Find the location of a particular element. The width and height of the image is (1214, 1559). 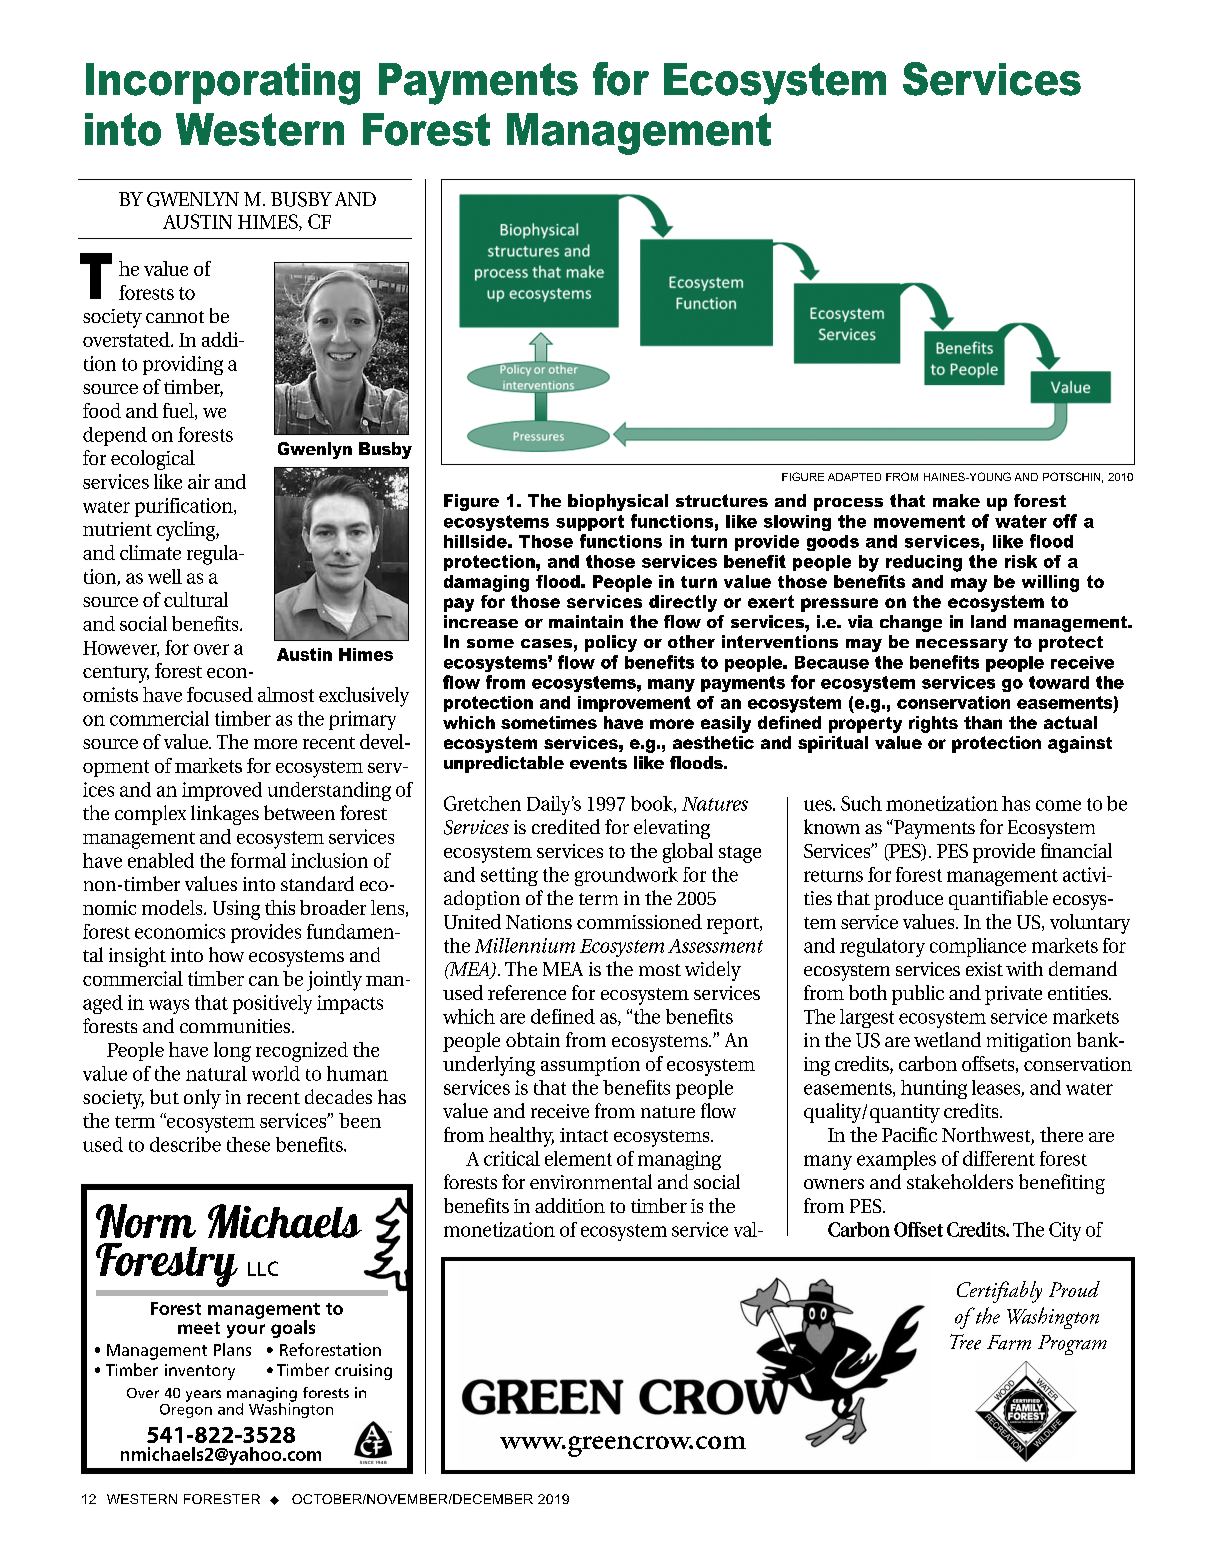

than is located at coordinates (983, 722).
